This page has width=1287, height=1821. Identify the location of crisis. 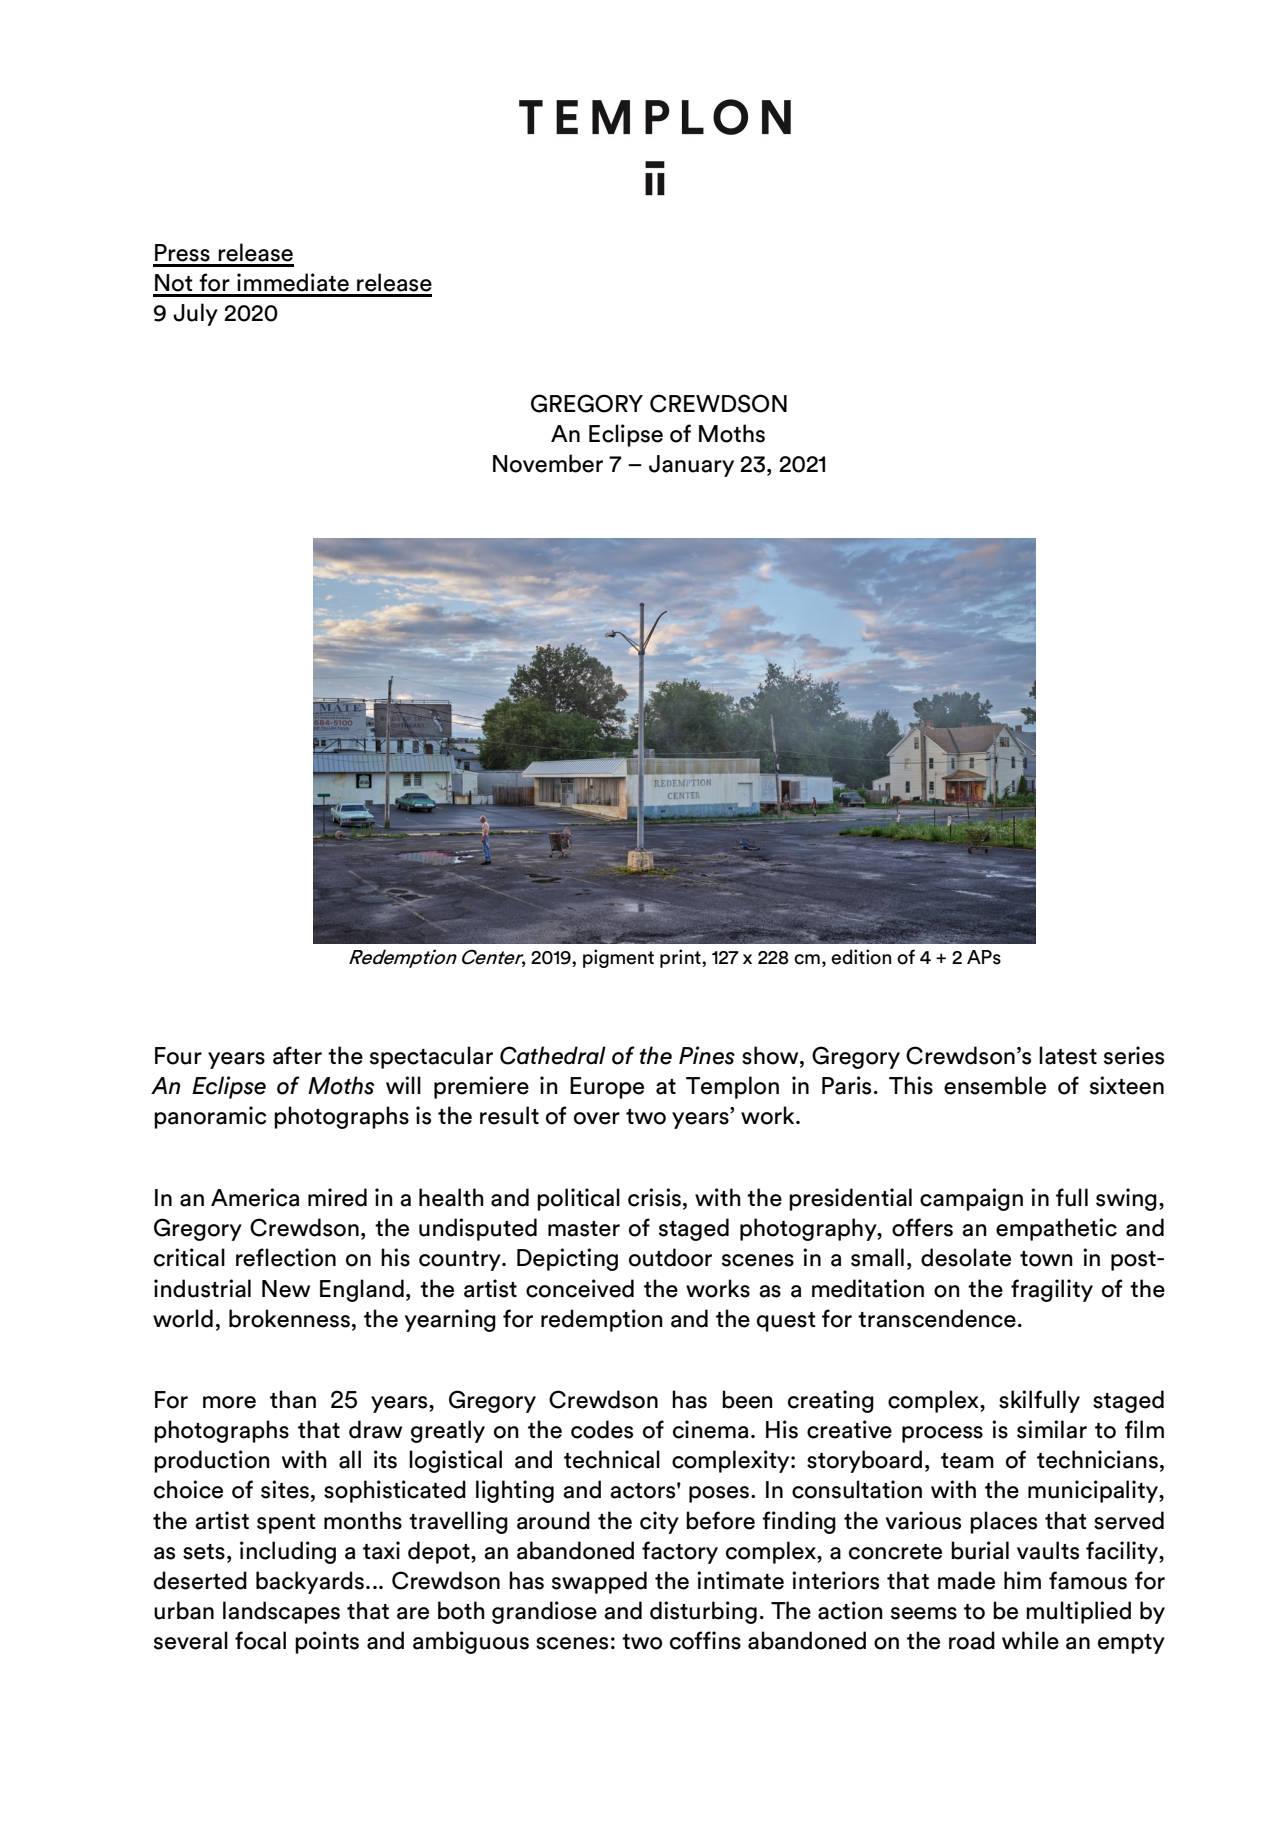
(654, 1197).
